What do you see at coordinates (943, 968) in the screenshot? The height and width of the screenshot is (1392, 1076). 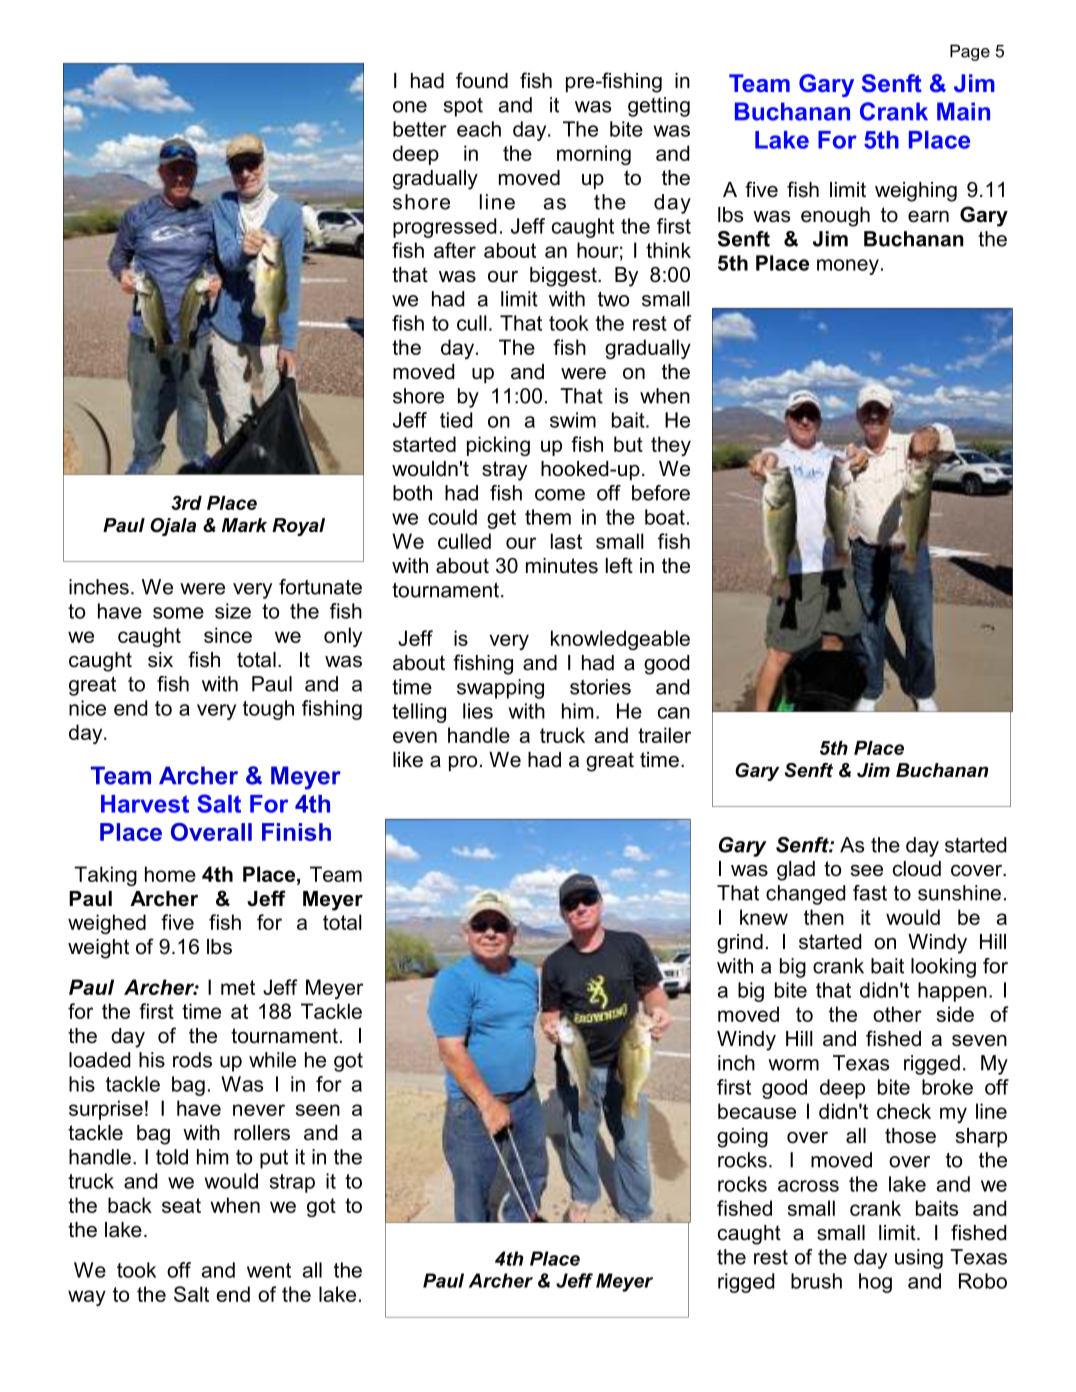 I see `looking` at bounding box center [943, 968].
